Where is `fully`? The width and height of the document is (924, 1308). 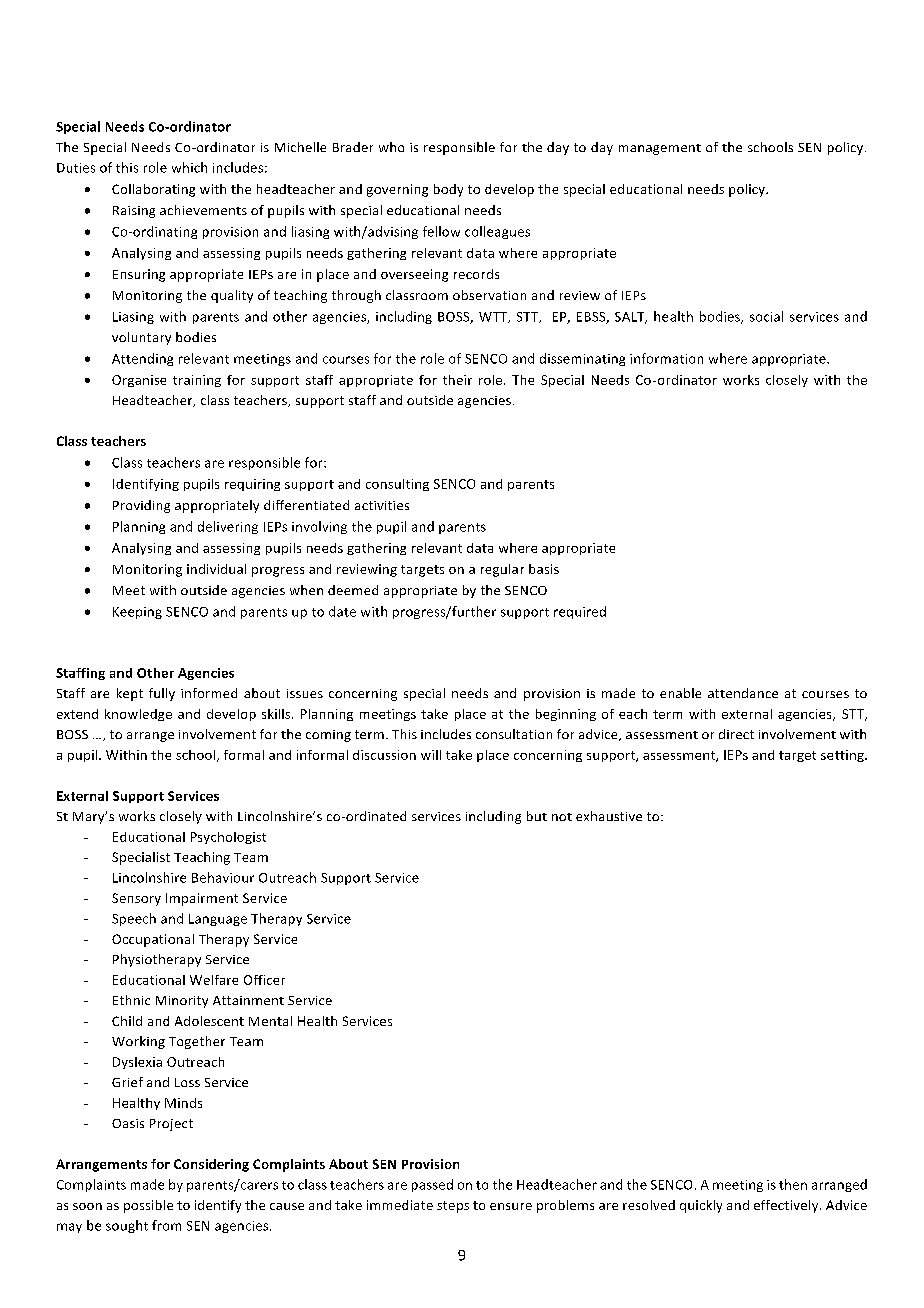 fully is located at coordinates (162, 694).
